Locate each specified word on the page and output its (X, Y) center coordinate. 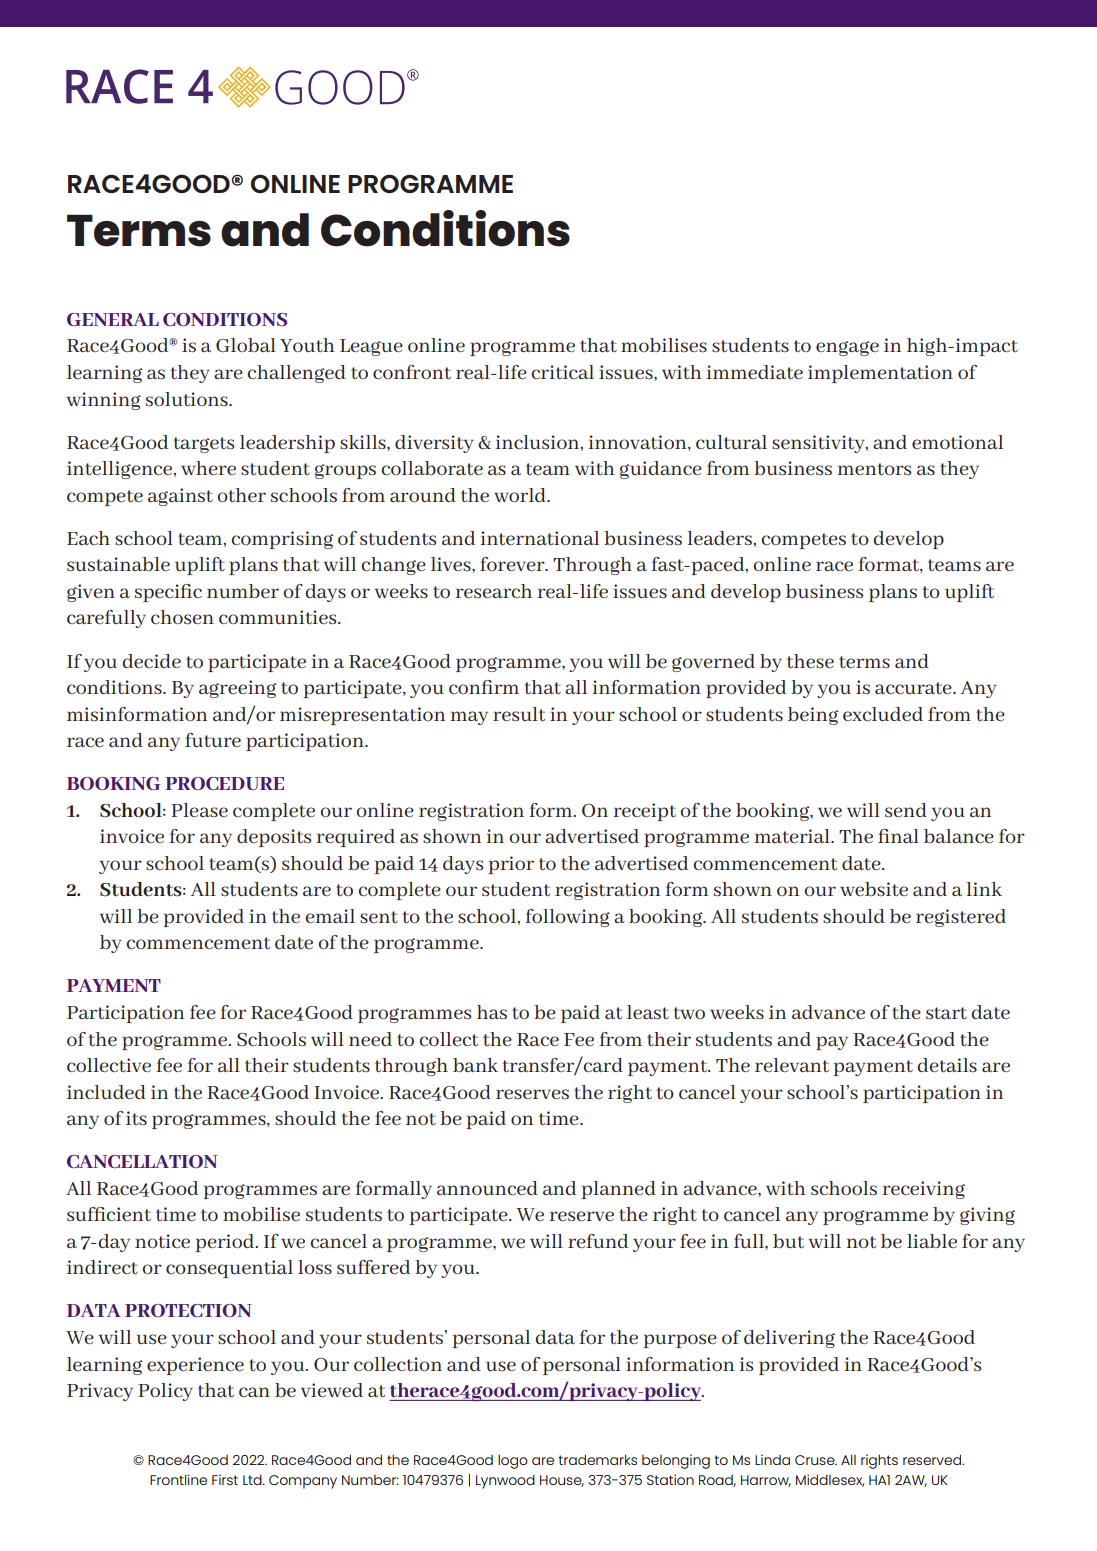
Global (246, 345)
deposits (274, 838)
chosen (182, 617)
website (874, 889)
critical (562, 372)
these (810, 661)
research (494, 591)
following (568, 918)
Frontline (178, 1479)
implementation (880, 374)
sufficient (109, 1214)
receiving (924, 1190)
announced (487, 1188)
